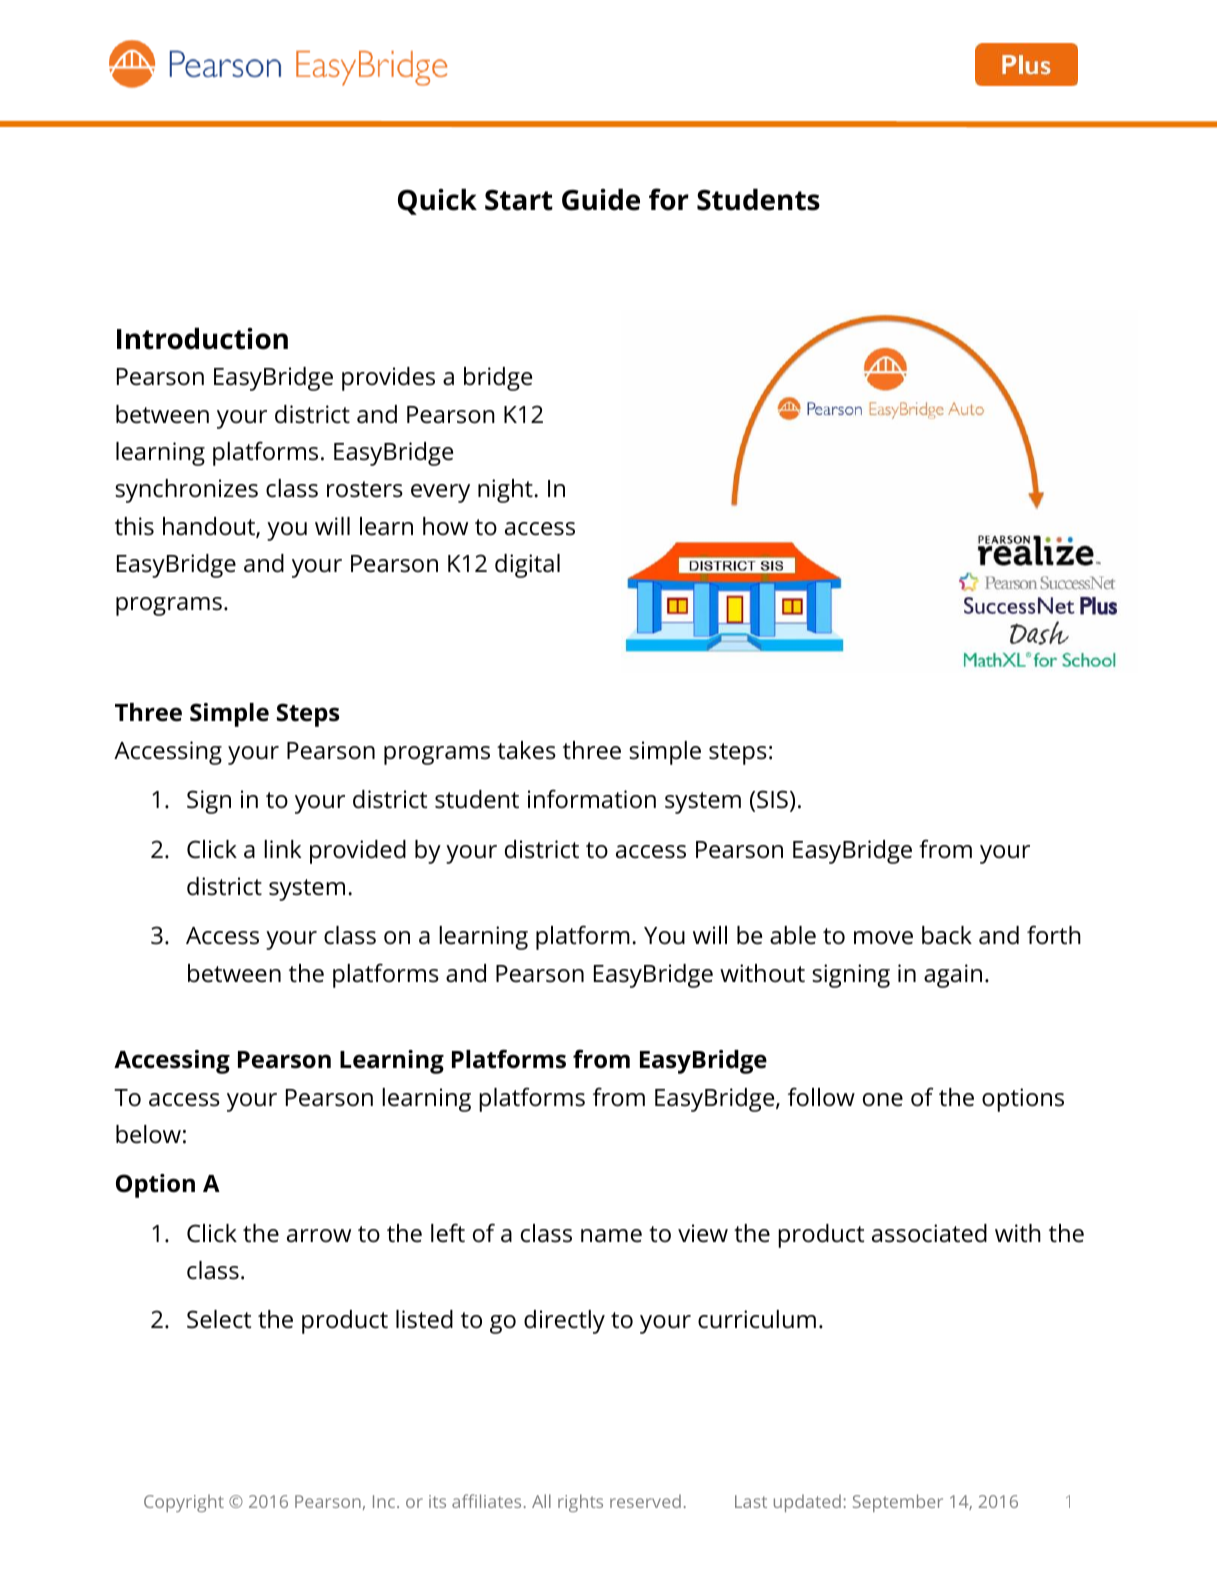  I want to click on rights, so click(580, 1503).
